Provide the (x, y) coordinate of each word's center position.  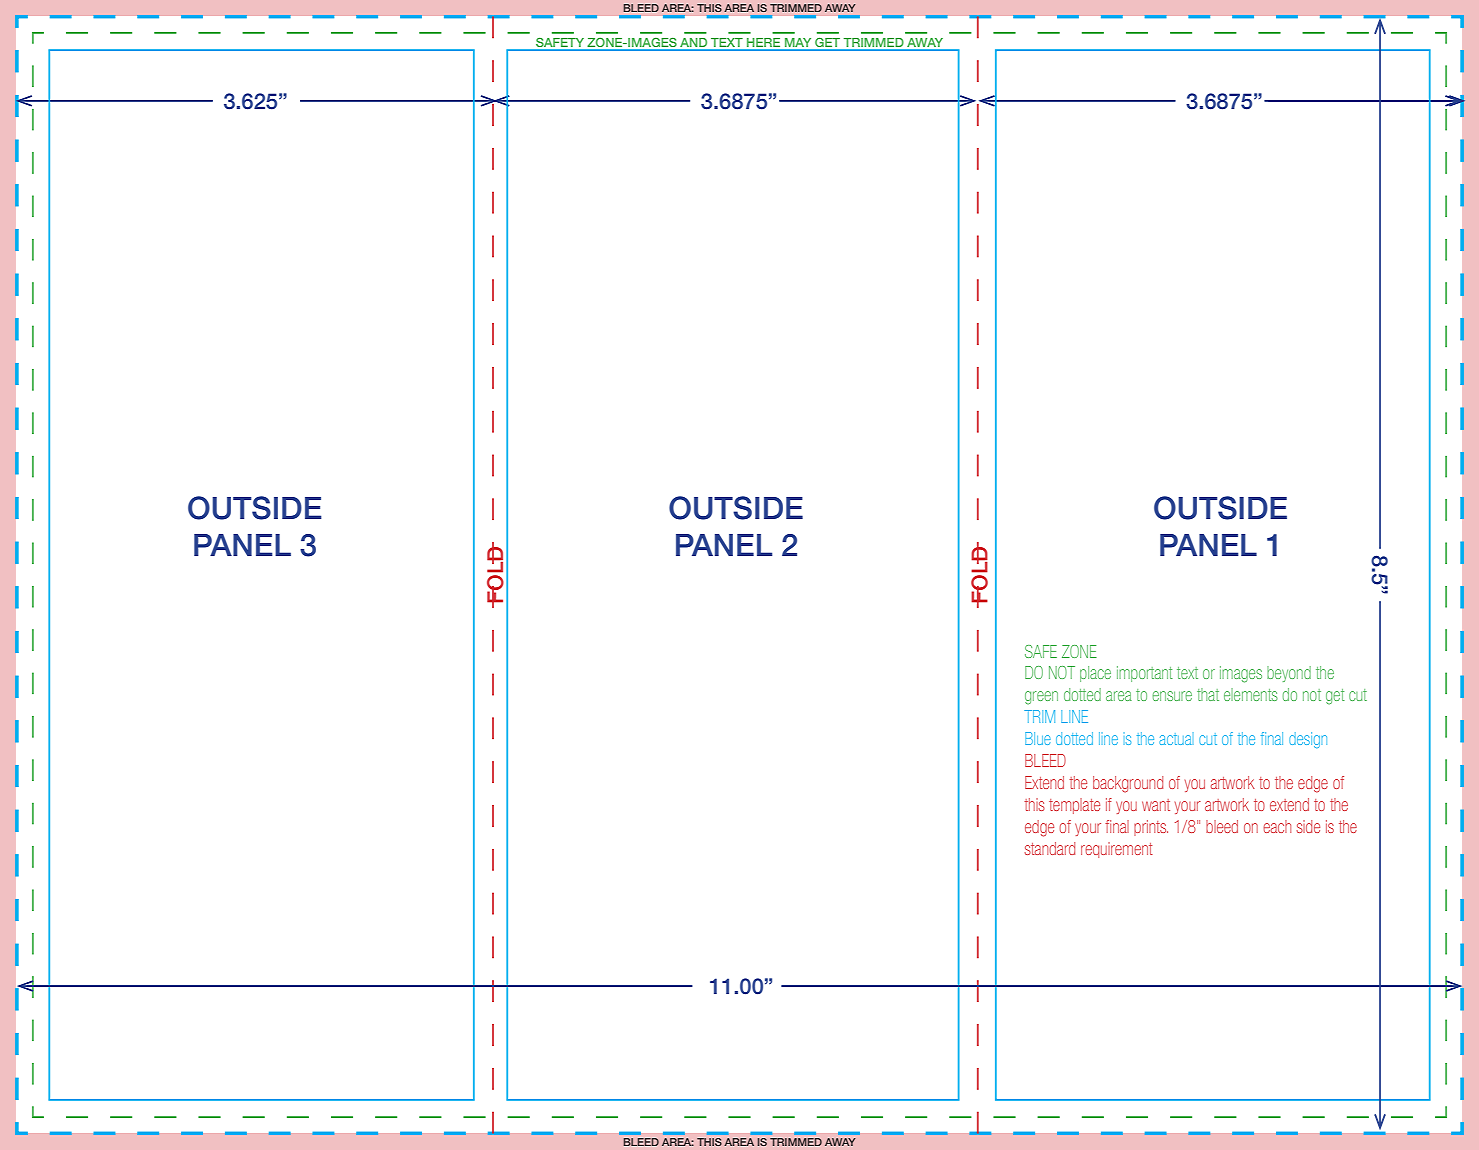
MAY (798, 44)
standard (1050, 848)
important (1145, 674)
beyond (1289, 674)
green (1041, 698)
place (1095, 674)
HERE (764, 44)
